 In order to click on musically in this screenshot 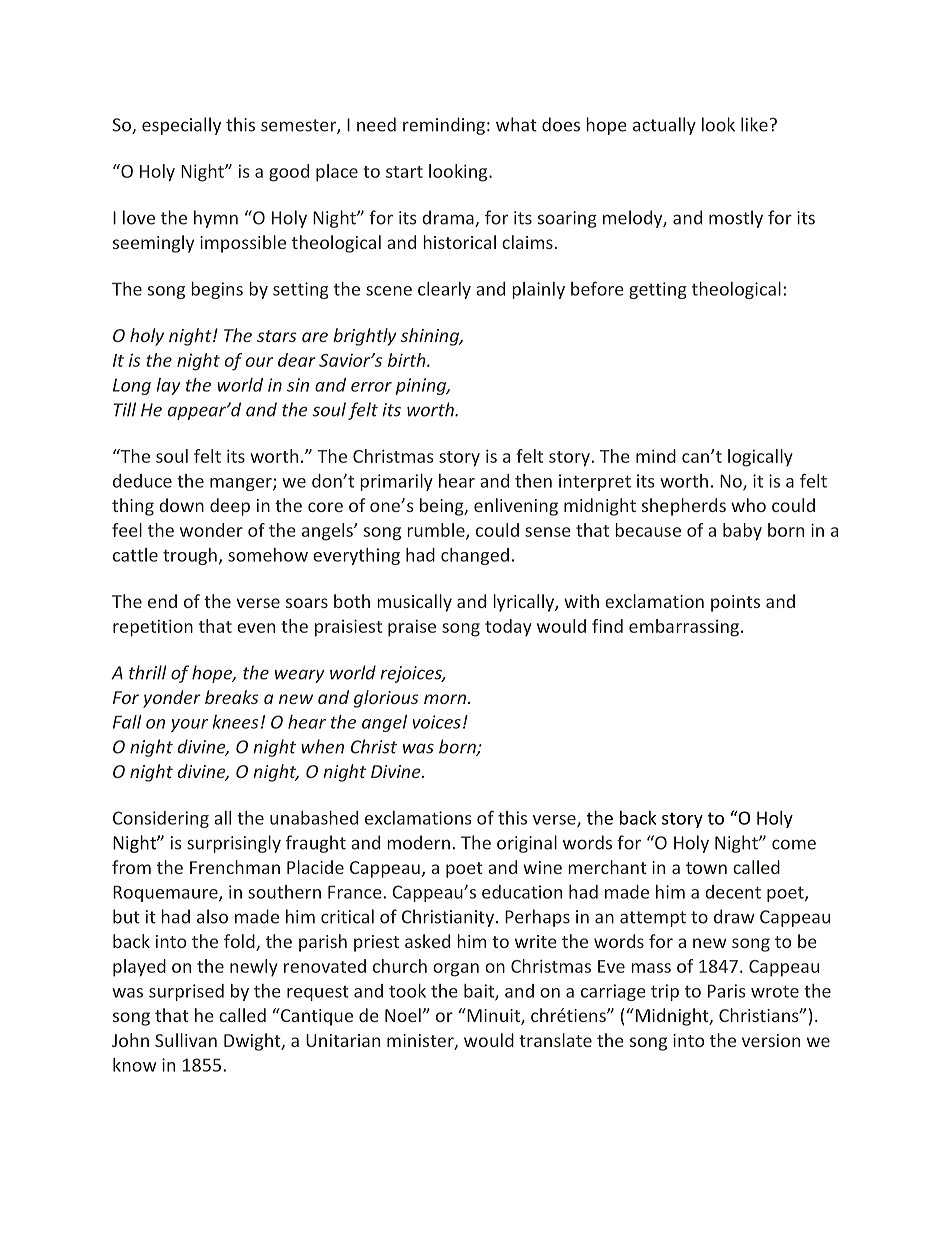, I will do `click(414, 603)`.
